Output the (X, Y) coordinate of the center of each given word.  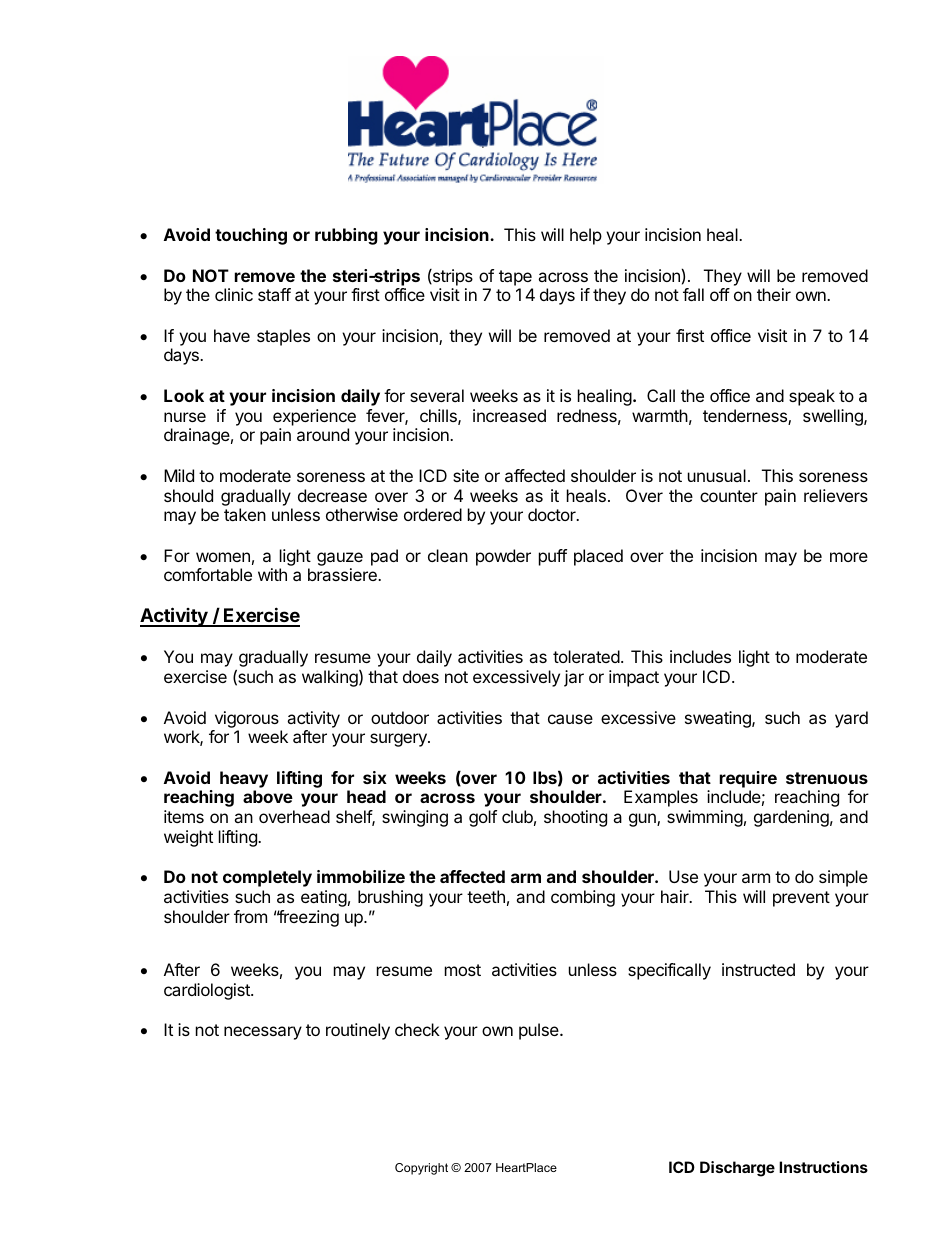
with (272, 574)
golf (483, 818)
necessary (263, 1033)
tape (515, 278)
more (849, 557)
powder (503, 557)
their (774, 294)
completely (267, 878)
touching (251, 236)
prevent (801, 899)
